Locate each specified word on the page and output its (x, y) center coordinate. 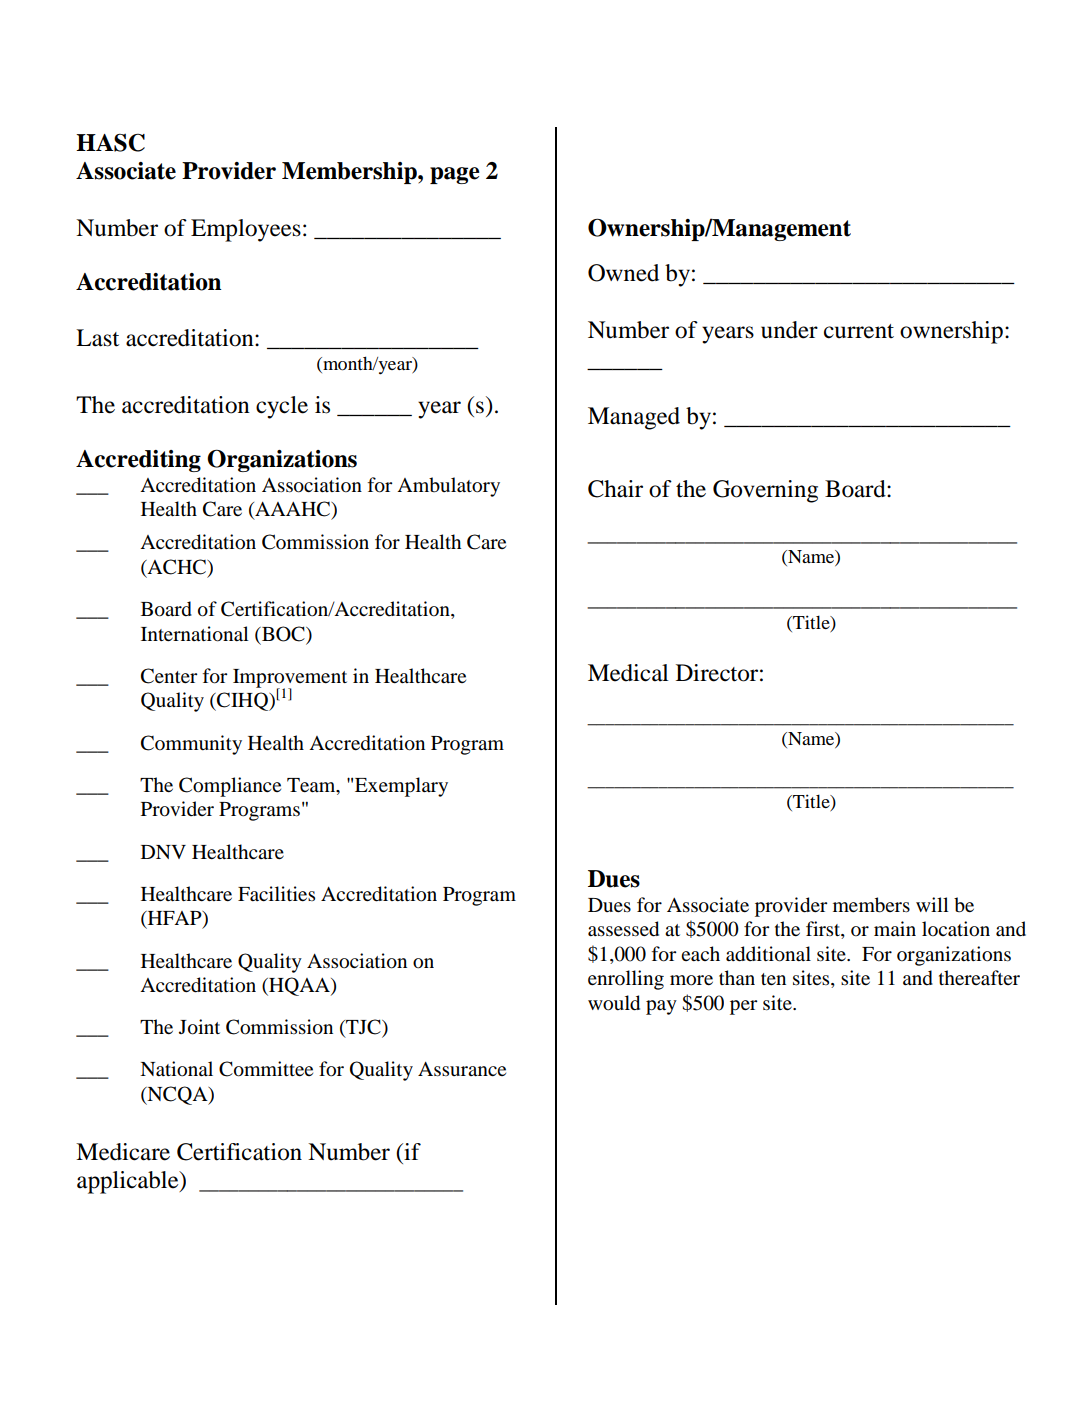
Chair (615, 489)
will (932, 904)
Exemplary (401, 787)
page (455, 175)
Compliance (230, 787)
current (859, 331)
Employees (246, 230)
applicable (129, 1182)
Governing (765, 491)
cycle (282, 407)
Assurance (462, 1069)
